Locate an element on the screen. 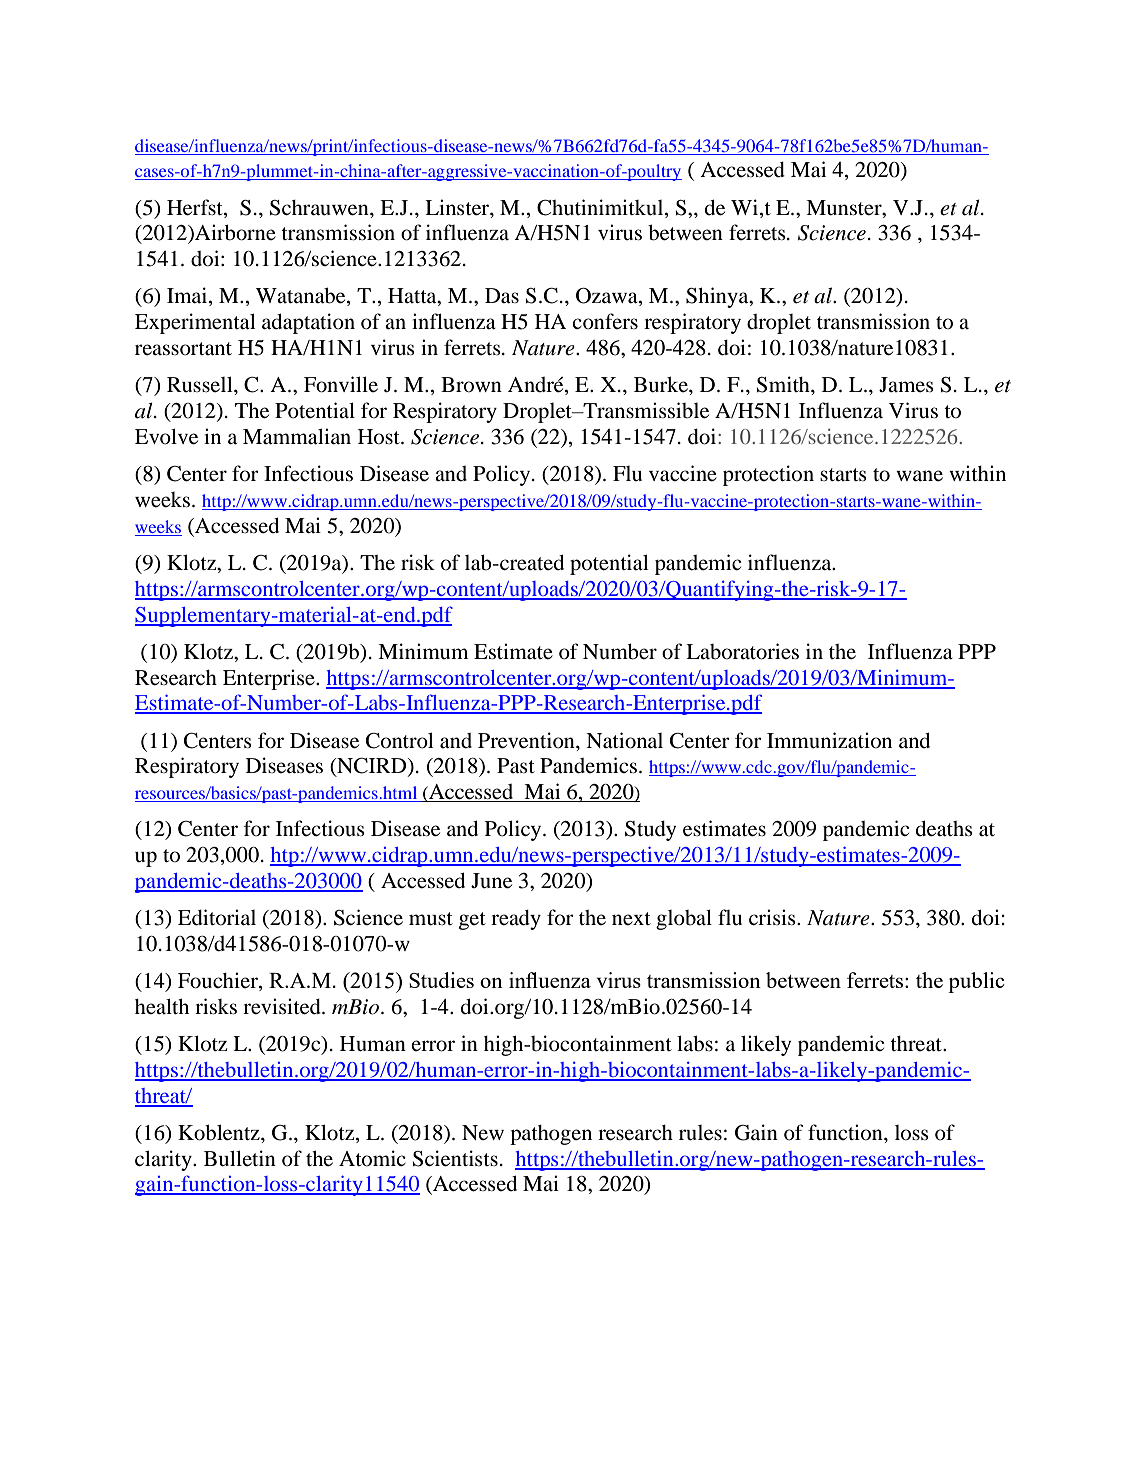  Herfst is located at coordinates (196, 207).
